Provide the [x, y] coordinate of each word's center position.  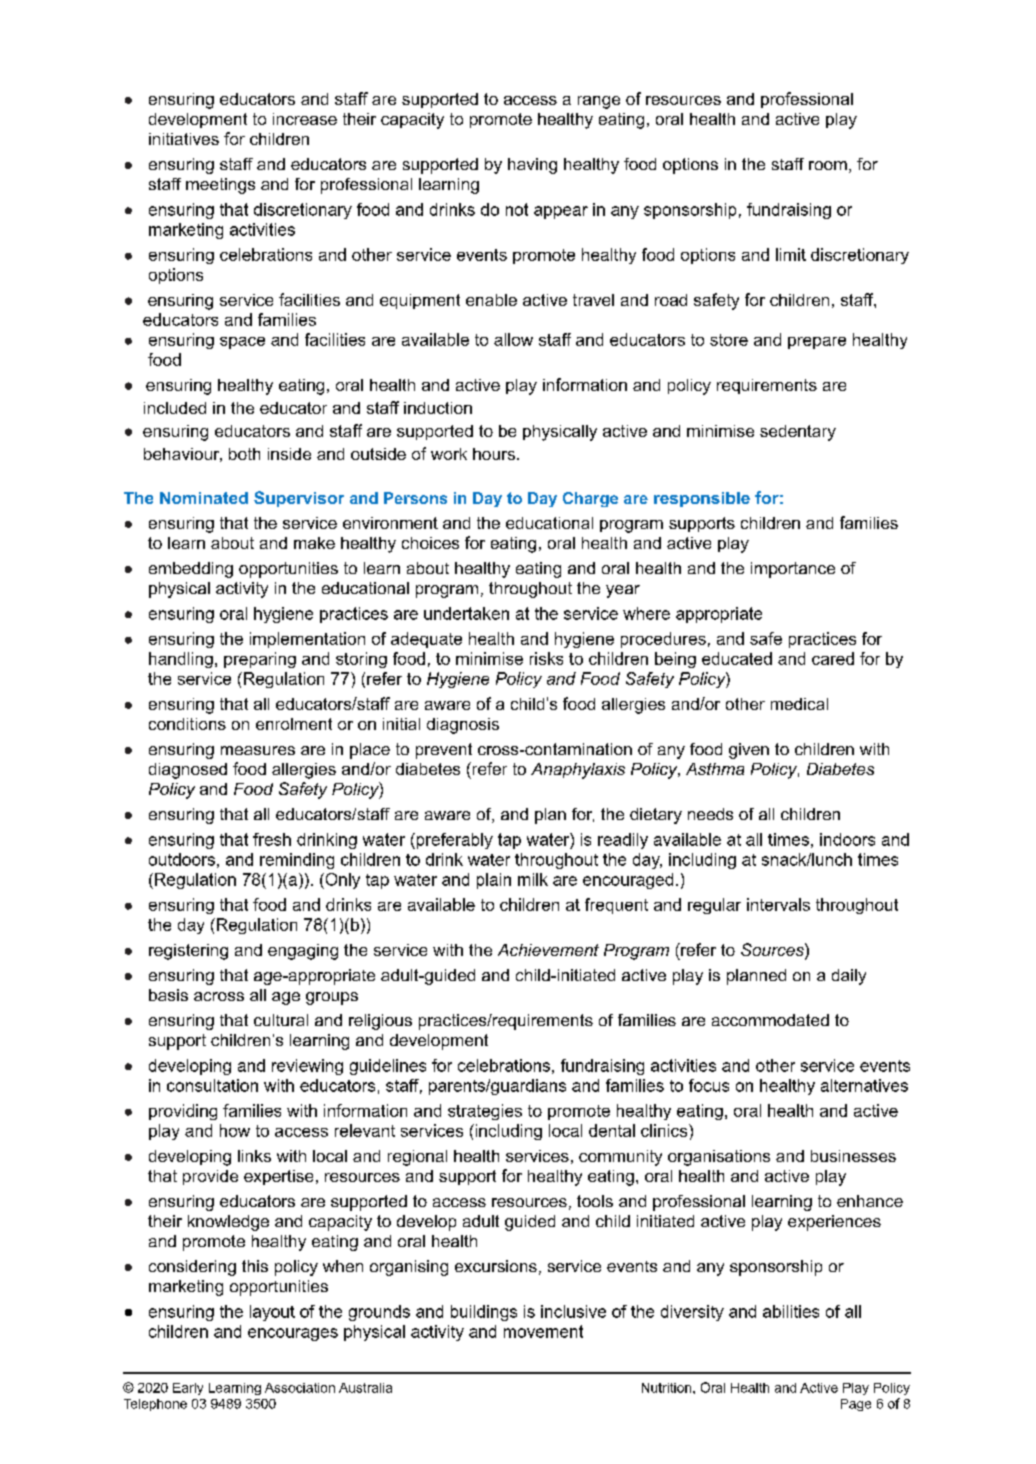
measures [258, 750]
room [828, 165]
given [749, 751]
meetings [220, 186]
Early [188, 1389]
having [532, 166]
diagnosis [463, 726]
